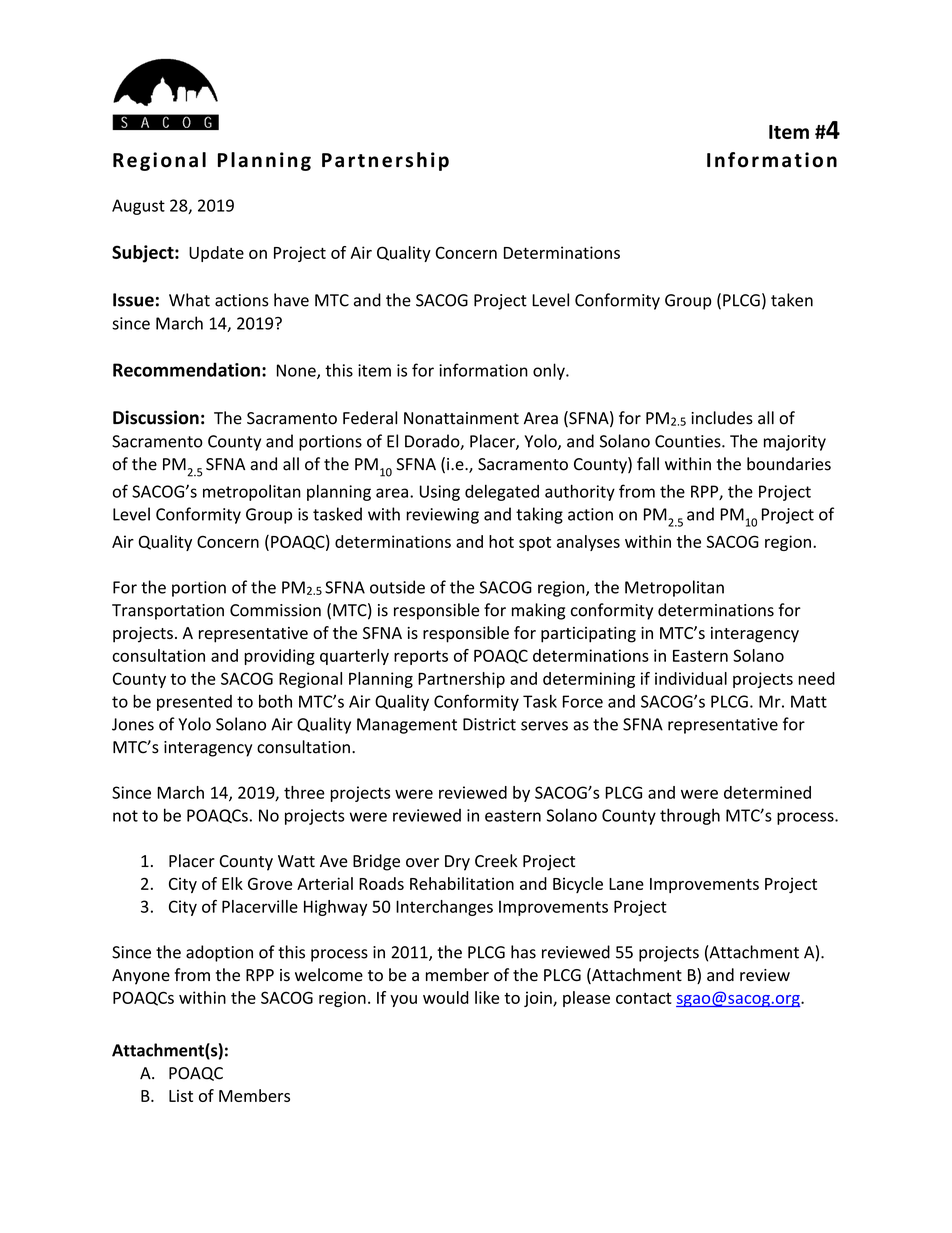  What do you see at coordinates (792, 300) in the image?
I see `taken` at bounding box center [792, 300].
